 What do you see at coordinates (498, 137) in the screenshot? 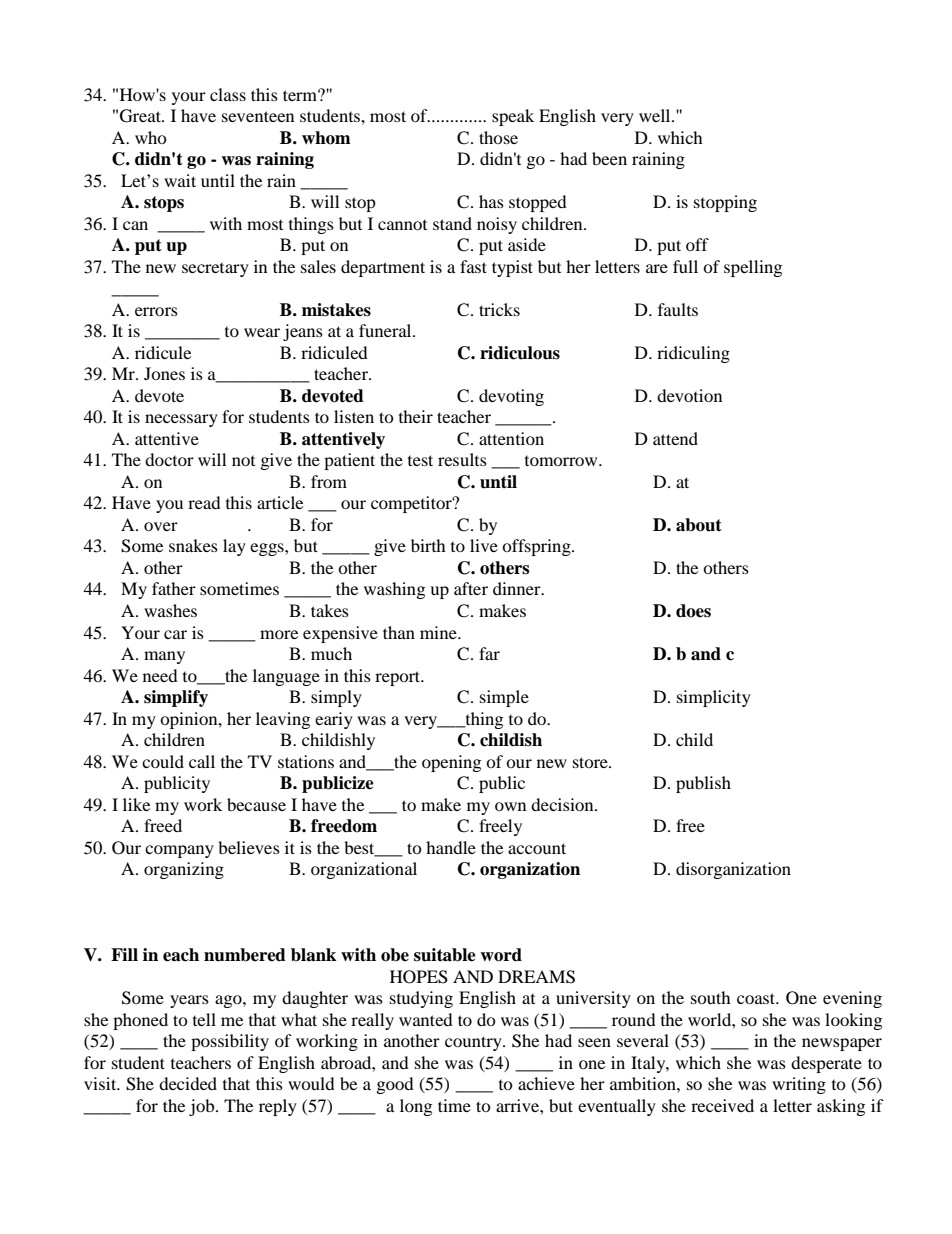
I see `those` at bounding box center [498, 137].
